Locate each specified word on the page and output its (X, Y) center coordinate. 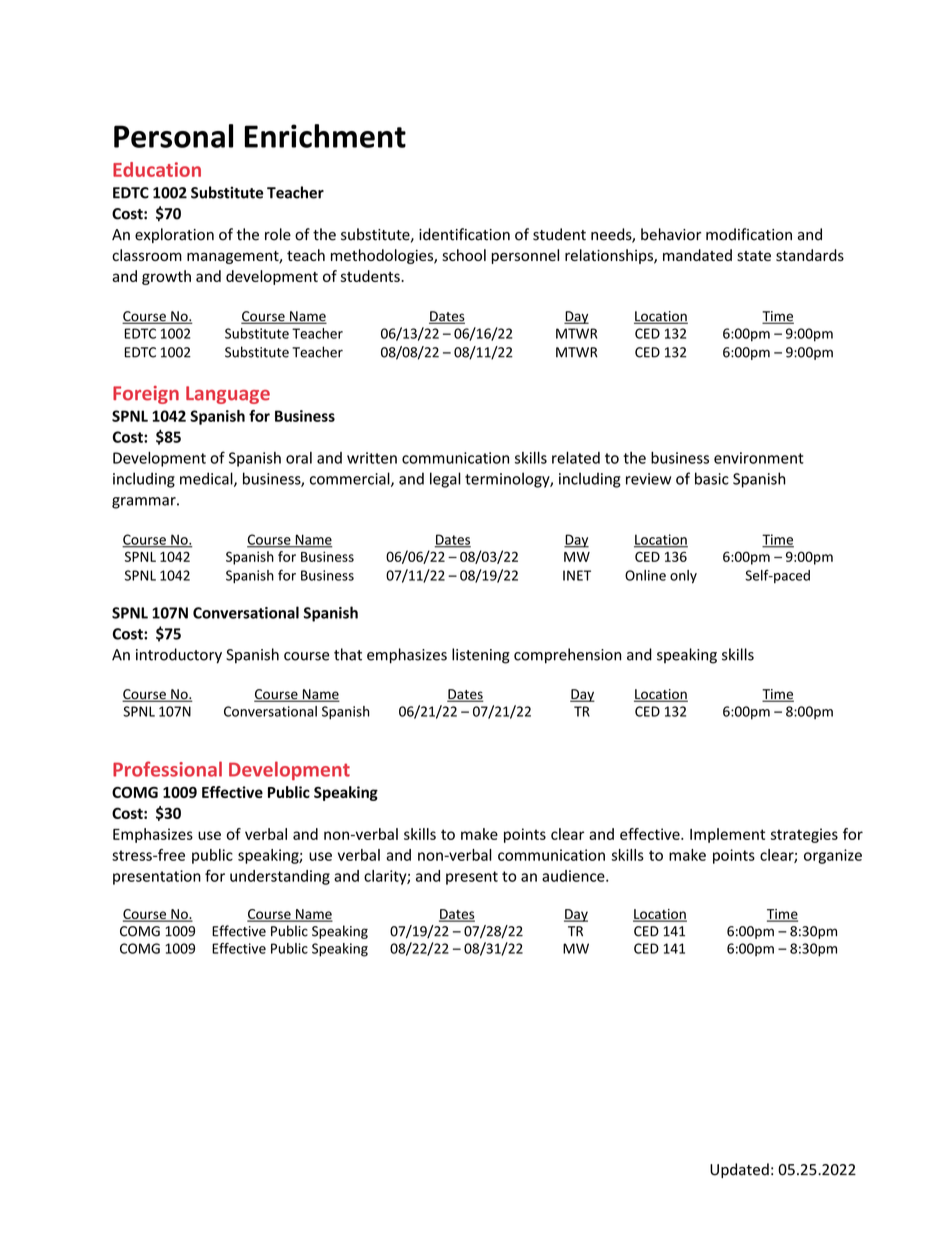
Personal (173, 136)
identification (464, 234)
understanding (280, 877)
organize (833, 856)
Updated (739, 1170)
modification (749, 234)
